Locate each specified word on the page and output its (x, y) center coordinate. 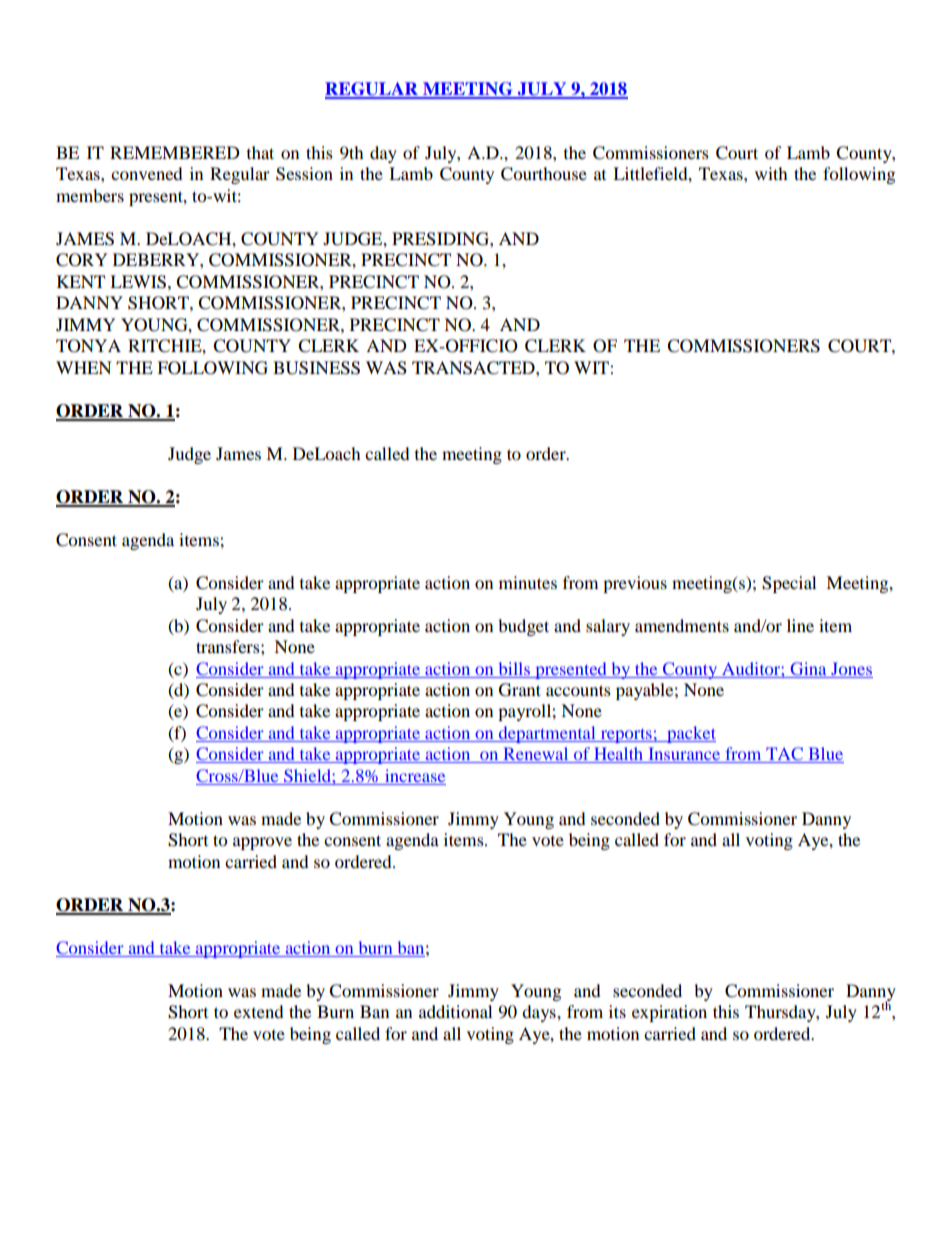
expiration (669, 1013)
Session (304, 174)
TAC (784, 755)
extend (259, 1011)
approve (262, 843)
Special (789, 584)
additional (455, 1011)
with (771, 173)
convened (147, 173)
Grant (520, 690)
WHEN (84, 367)
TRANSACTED (474, 368)
